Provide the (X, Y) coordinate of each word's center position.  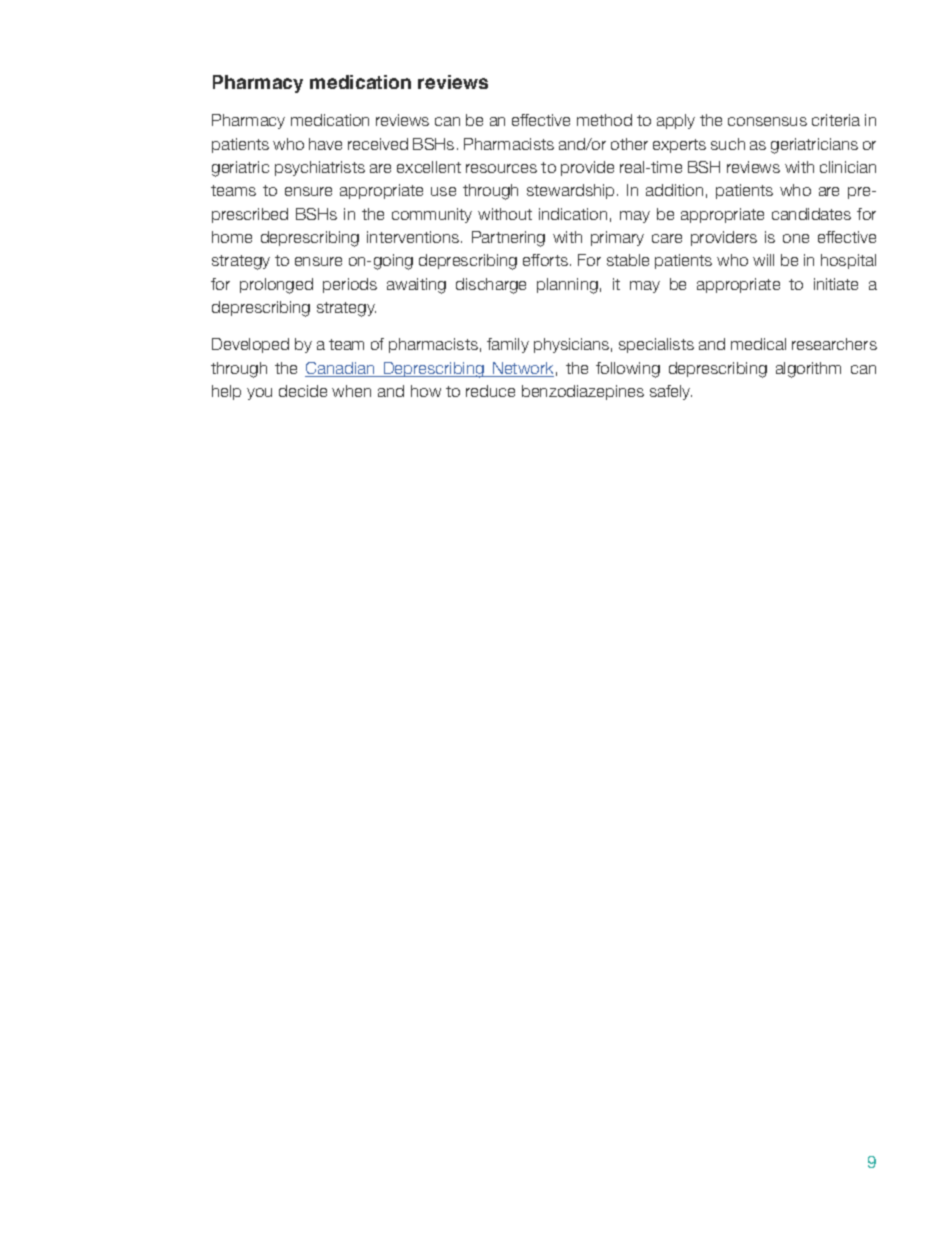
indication (573, 214)
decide (303, 391)
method (604, 120)
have (325, 144)
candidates (811, 214)
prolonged (276, 286)
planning (567, 286)
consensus (767, 121)
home (232, 237)
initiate (836, 284)
